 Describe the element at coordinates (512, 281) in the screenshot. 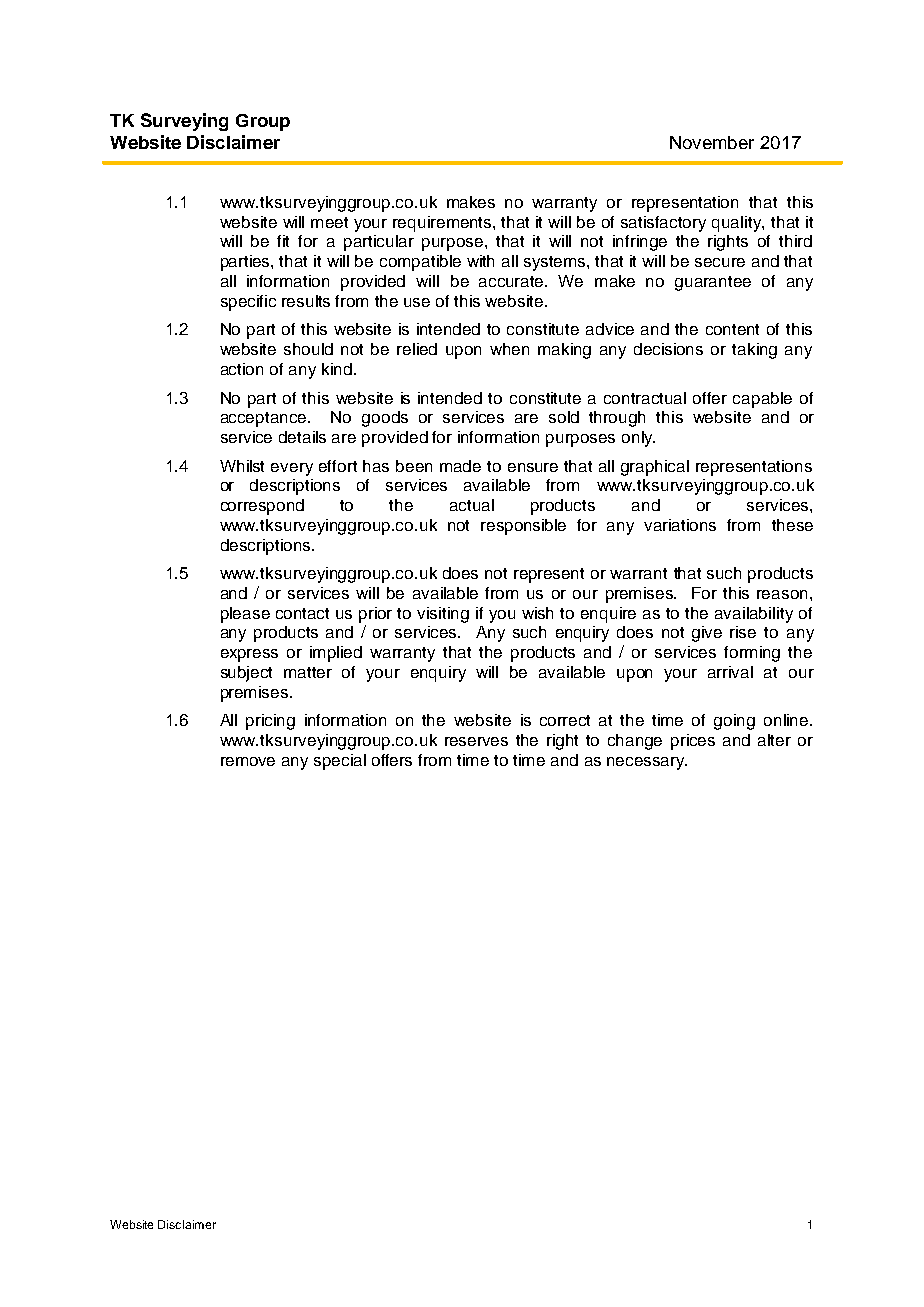

I see `accurate` at that location.
